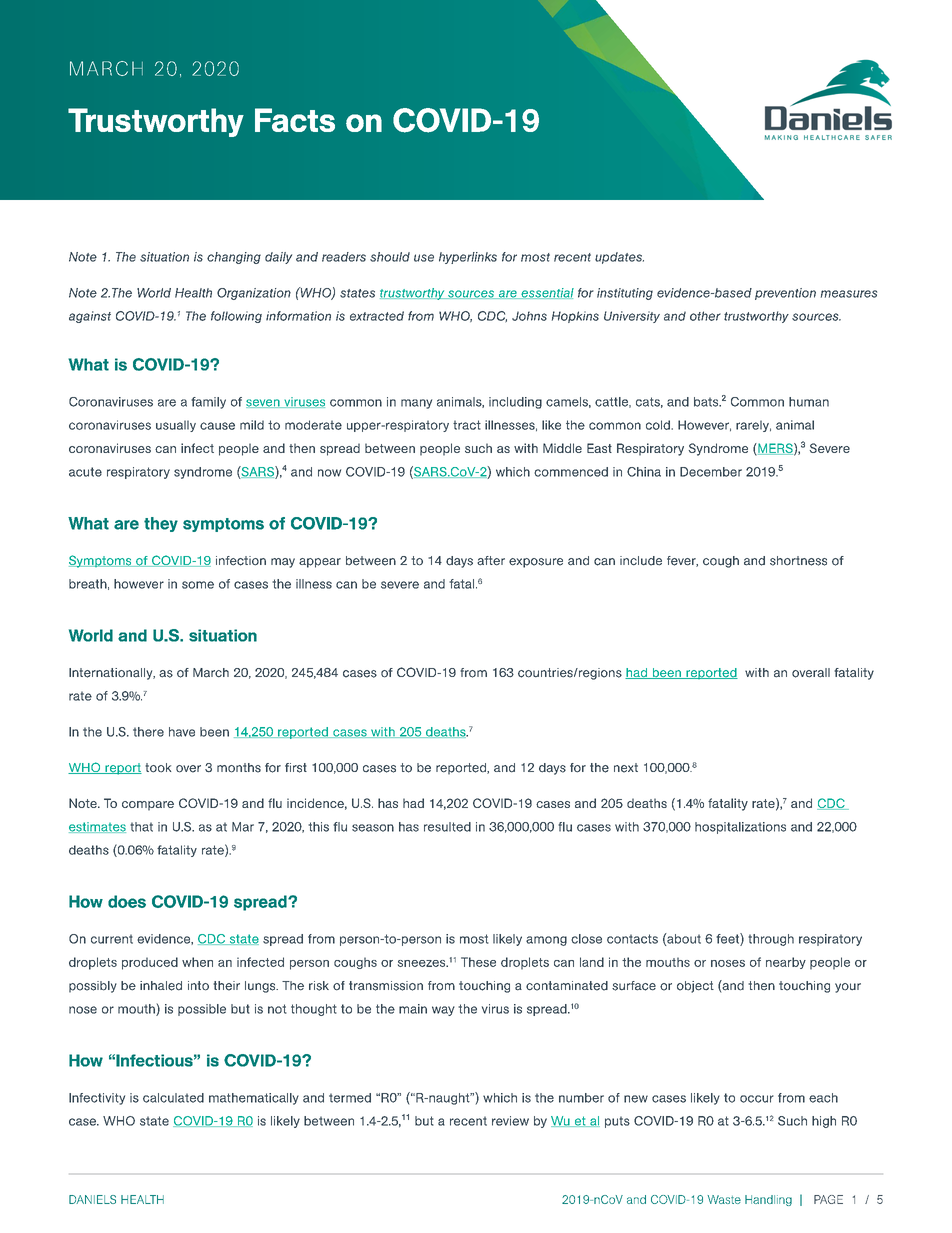 This page has height=1233, width=952. What do you see at coordinates (468, 258) in the page?
I see `hyperlinks` at bounding box center [468, 258].
